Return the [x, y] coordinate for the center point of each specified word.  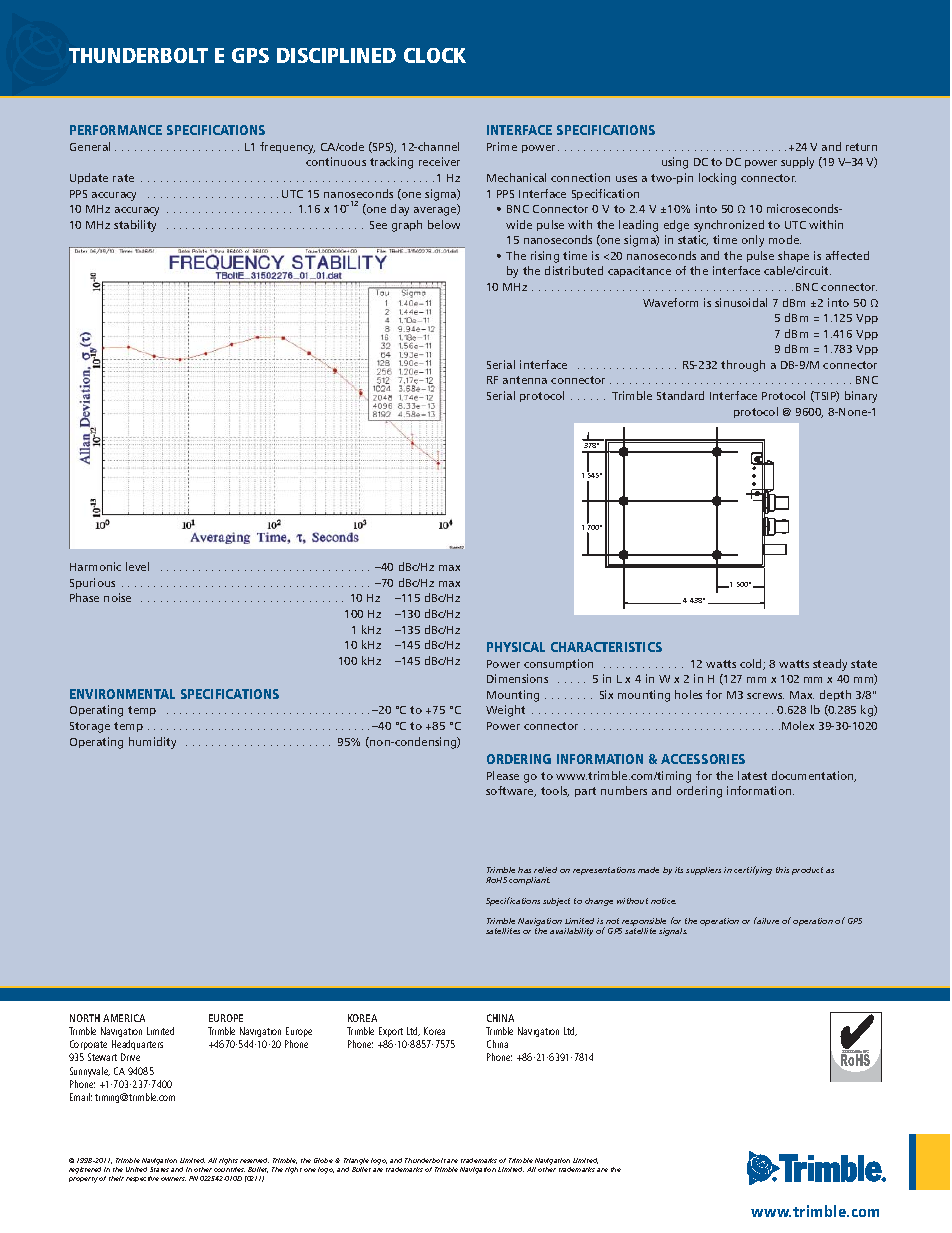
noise [117, 597]
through [743, 366]
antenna [525, 380]
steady [830, 665]
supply [797, 163]
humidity [152, 743]
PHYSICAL [516, 647]
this [782, 870]
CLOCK [435, 55]
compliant [529, 881]
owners [173, 1179]
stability [135, 226]
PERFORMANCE [116, 130]
